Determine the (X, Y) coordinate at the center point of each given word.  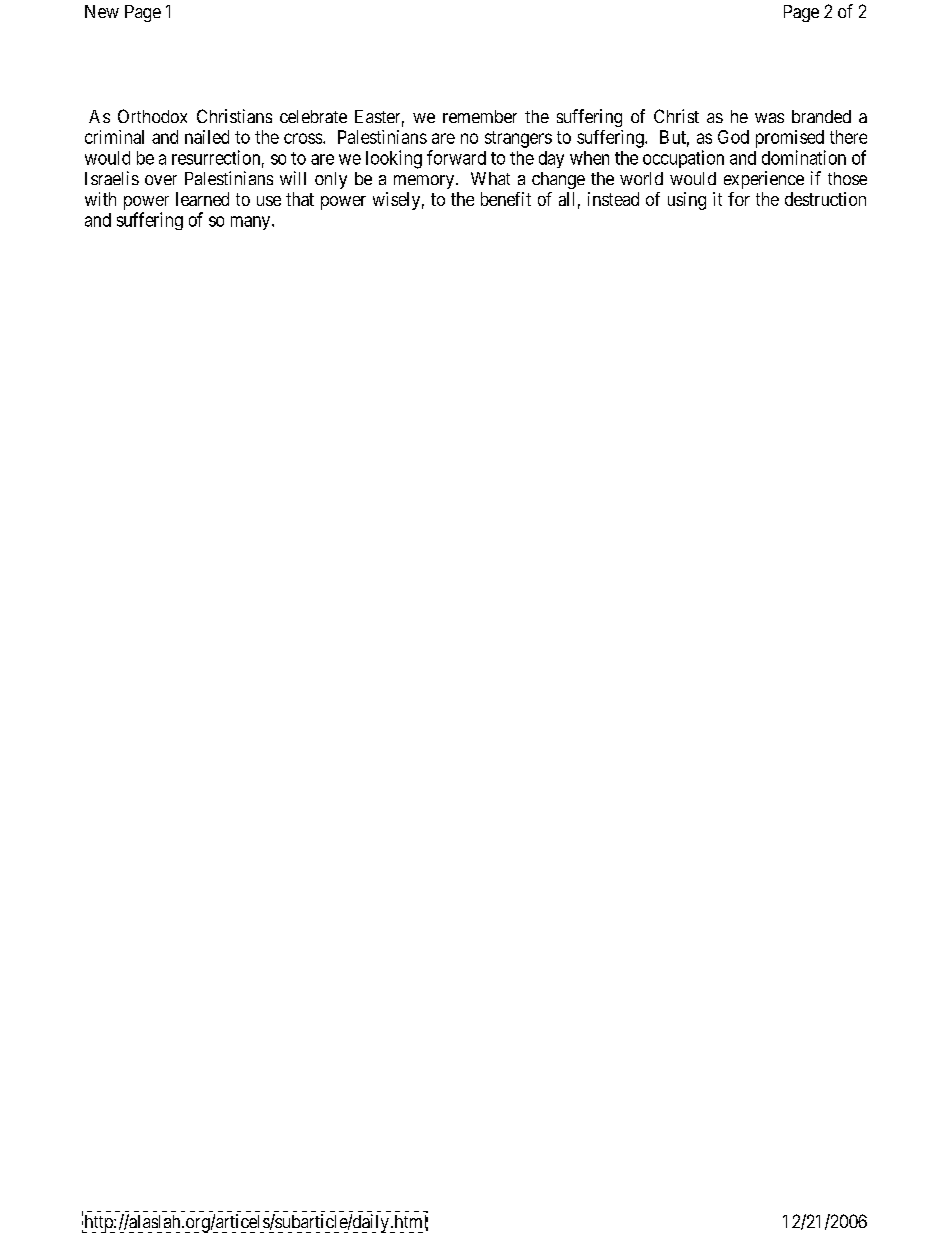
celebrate (313, 116)
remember (480, 116)
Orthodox (152, 116)
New (102, 11)
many (252, 223)
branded (821, 116)
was (769, 118)
